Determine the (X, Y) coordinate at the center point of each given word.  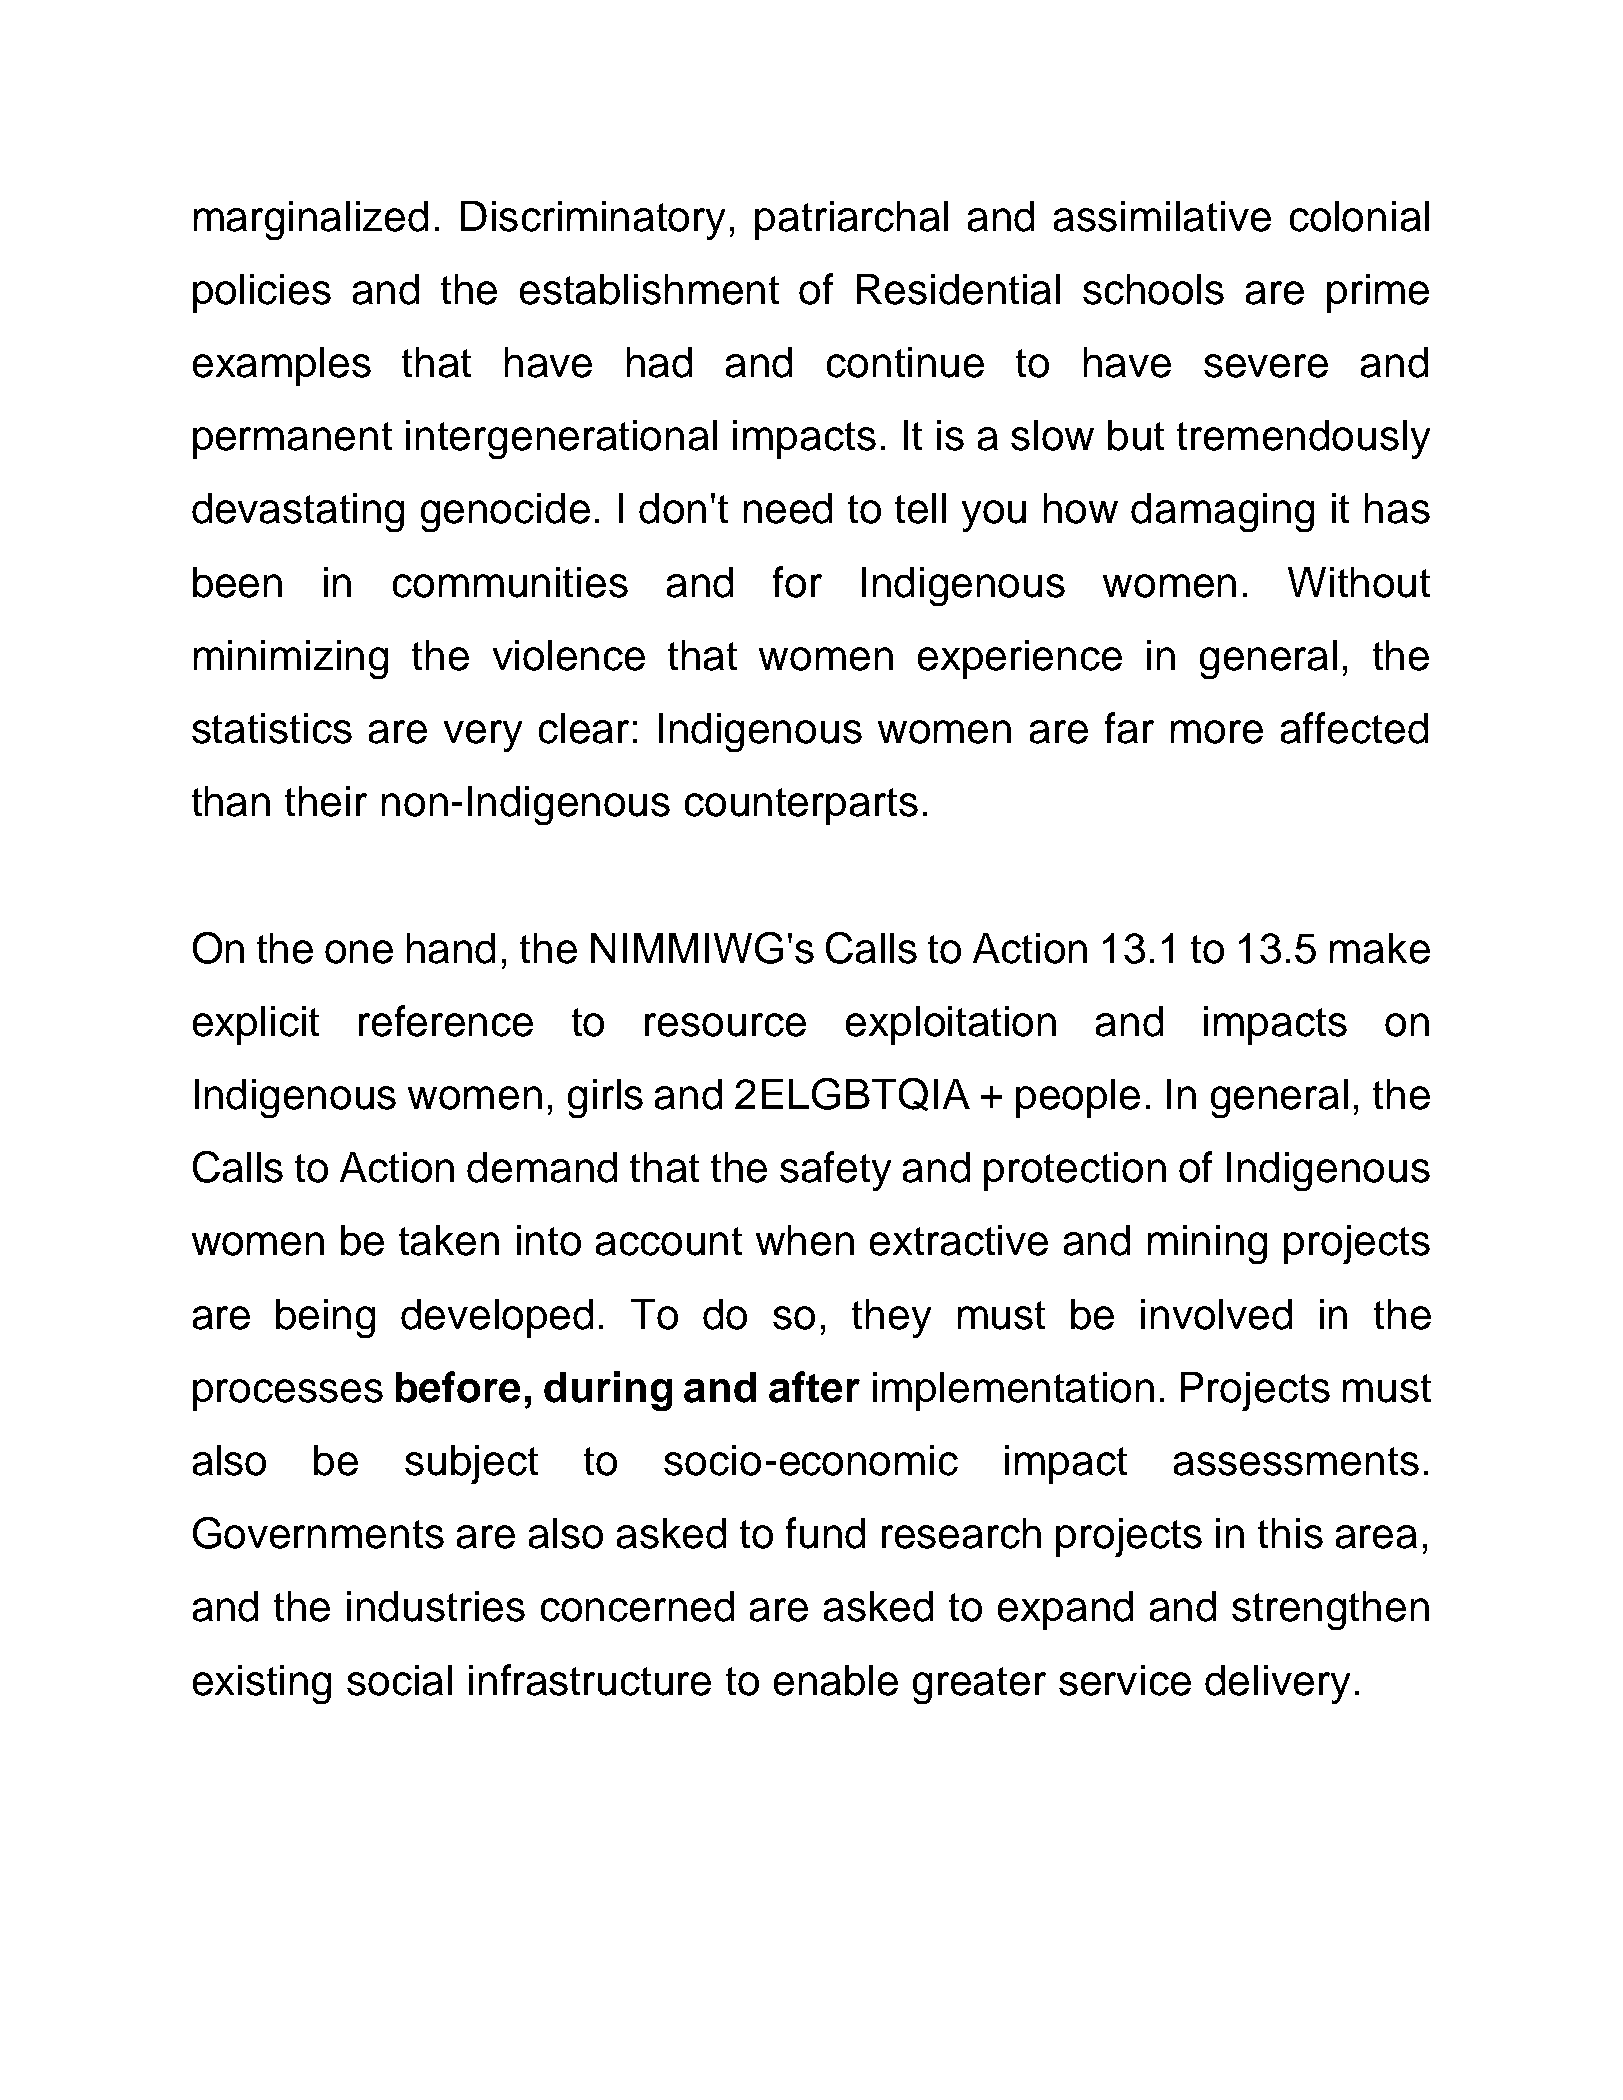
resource (725, 1025)
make (1380, 948)
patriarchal (851, 220)
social (399, 1680)
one (359, 952)
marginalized (311, 220)
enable (836, 1680)
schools (1153, 289)
